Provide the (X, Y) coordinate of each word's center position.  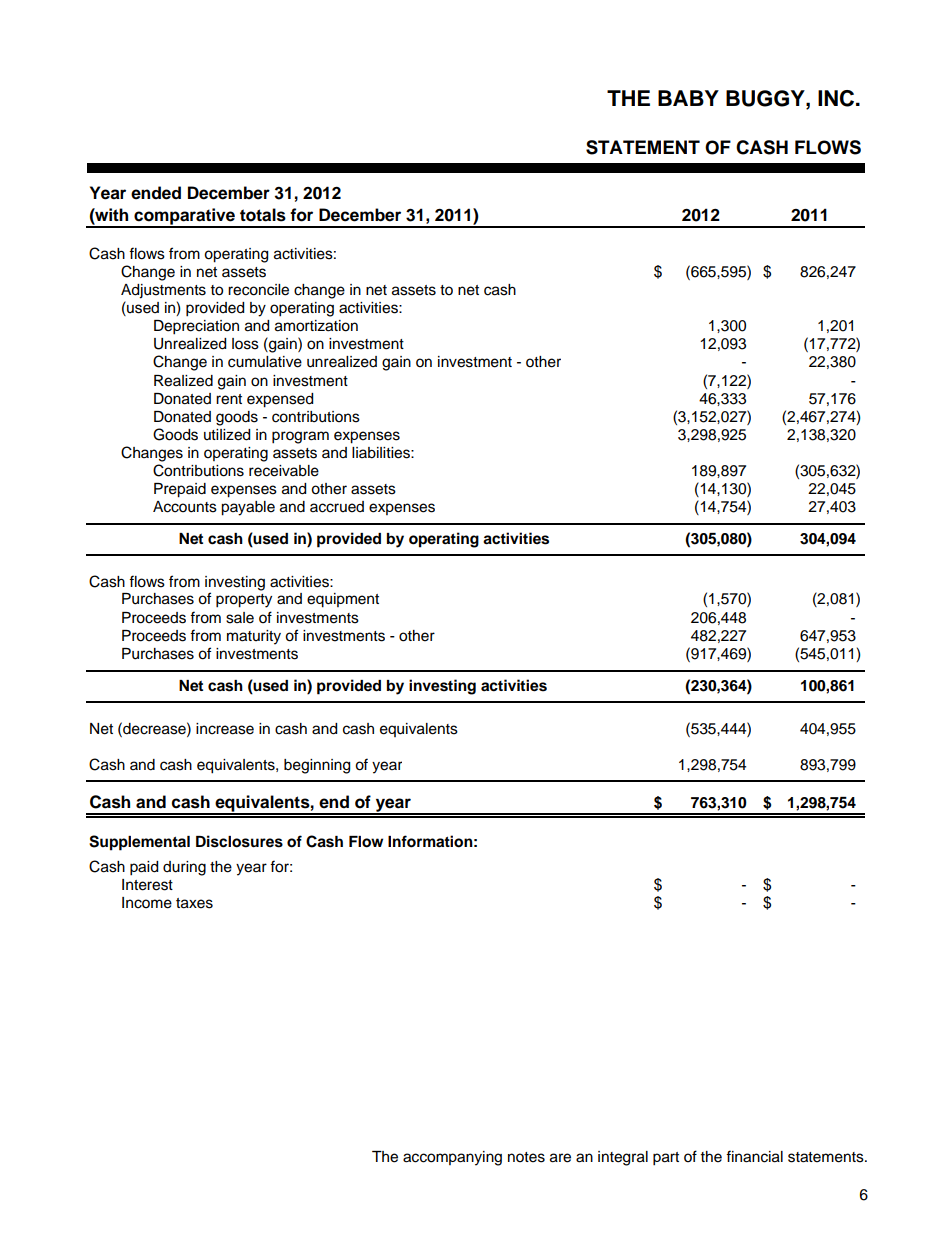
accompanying (452, 1158)
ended (156, 193)
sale (240, 618)
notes (526, 1157)
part (666, 1159)
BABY (688, 98)
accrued (337, 507)
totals (263, 215)
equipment (343, 600)
